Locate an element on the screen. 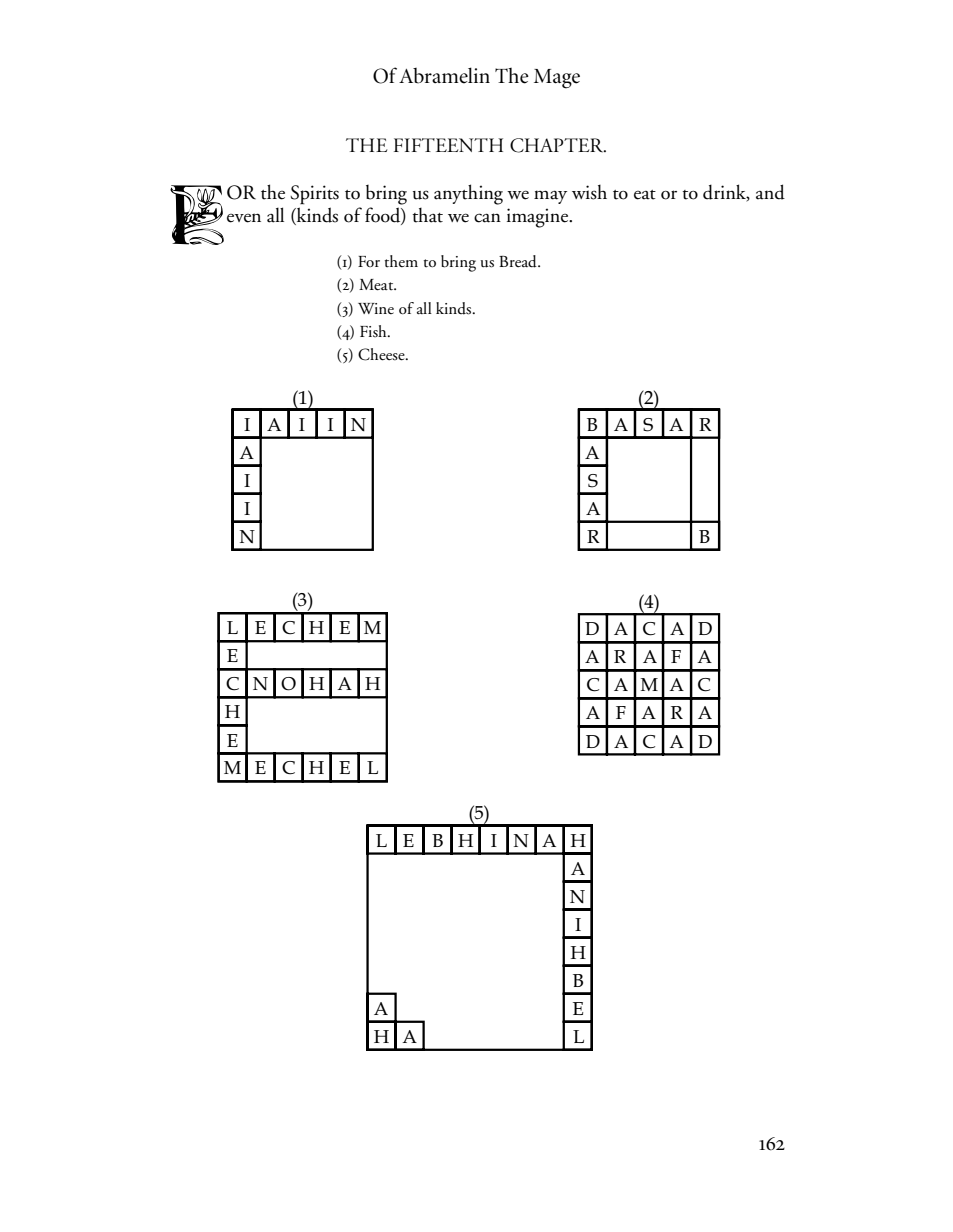 Image resolution: width=953 pixels, height=1232 pixels. FIFTEENTH is located at coordinates (448, 145).
